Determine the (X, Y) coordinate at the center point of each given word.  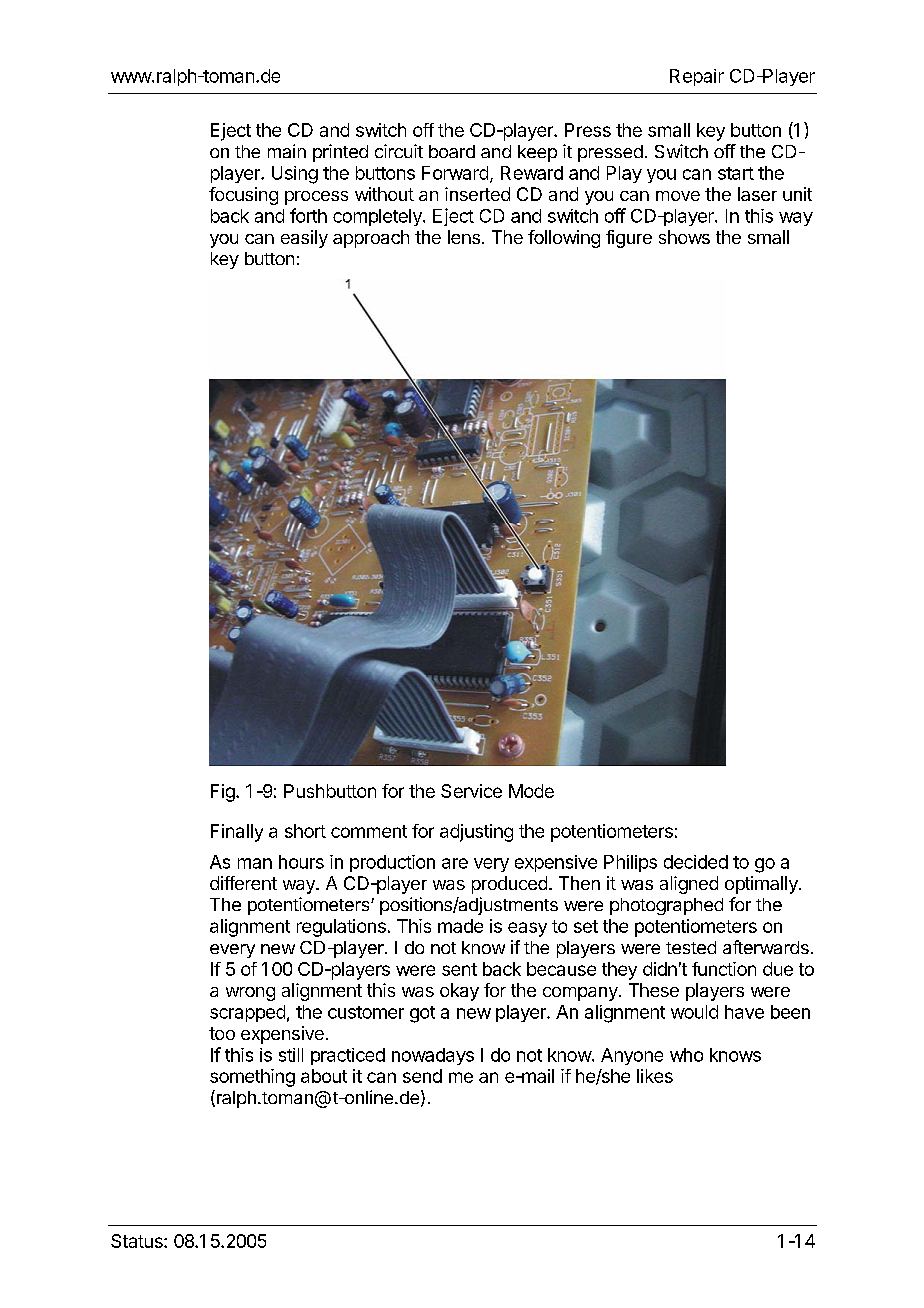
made (460, 926)
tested (691, 947)
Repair (697, 77)
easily (304, 239)
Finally (237, 833)
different (243, 883)
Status (138, 1241)
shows (684, 237)
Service (471, 791)
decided (696, 862)
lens (464, 237)
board (452, 151)
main (287, 151)
